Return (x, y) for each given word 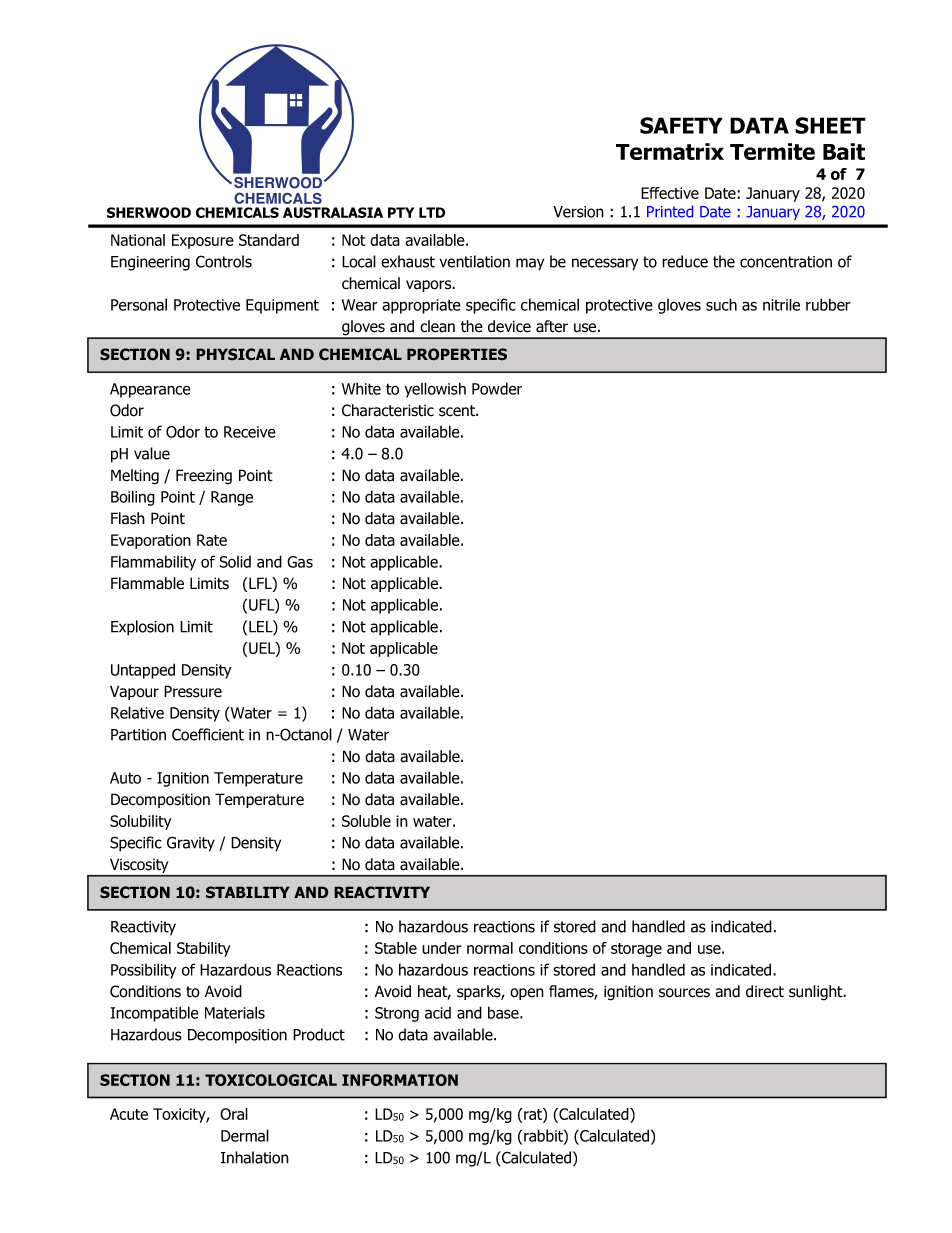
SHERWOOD (149, 212)
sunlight (817, 993)
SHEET (830, 125)
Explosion (142, 628)
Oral (234, 1114)
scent (458, 411)
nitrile (781, 304)
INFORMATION (400, 1080)
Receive (250, 432)
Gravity (191, 844)
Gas (300, 562)
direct (765, 991)
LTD (432, 212)
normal (490, 948)
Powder (497, 388)
